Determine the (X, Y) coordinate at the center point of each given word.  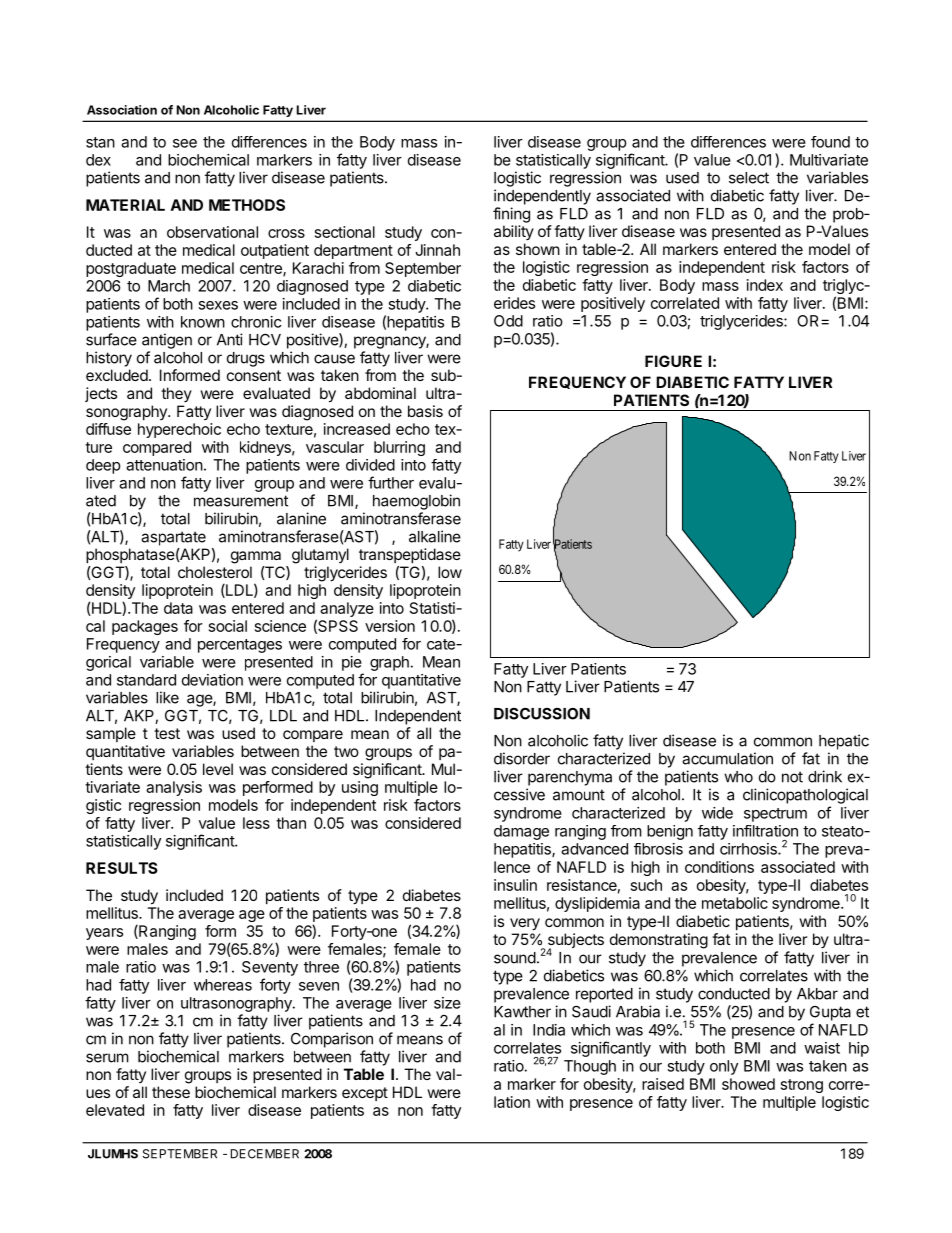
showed (748, 1084)
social (228, 626)
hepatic (844, 742)
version (390, 626)
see (185, 143)
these (171, 1092)
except (365, 1094)
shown (538, 249)
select (749, 178)
